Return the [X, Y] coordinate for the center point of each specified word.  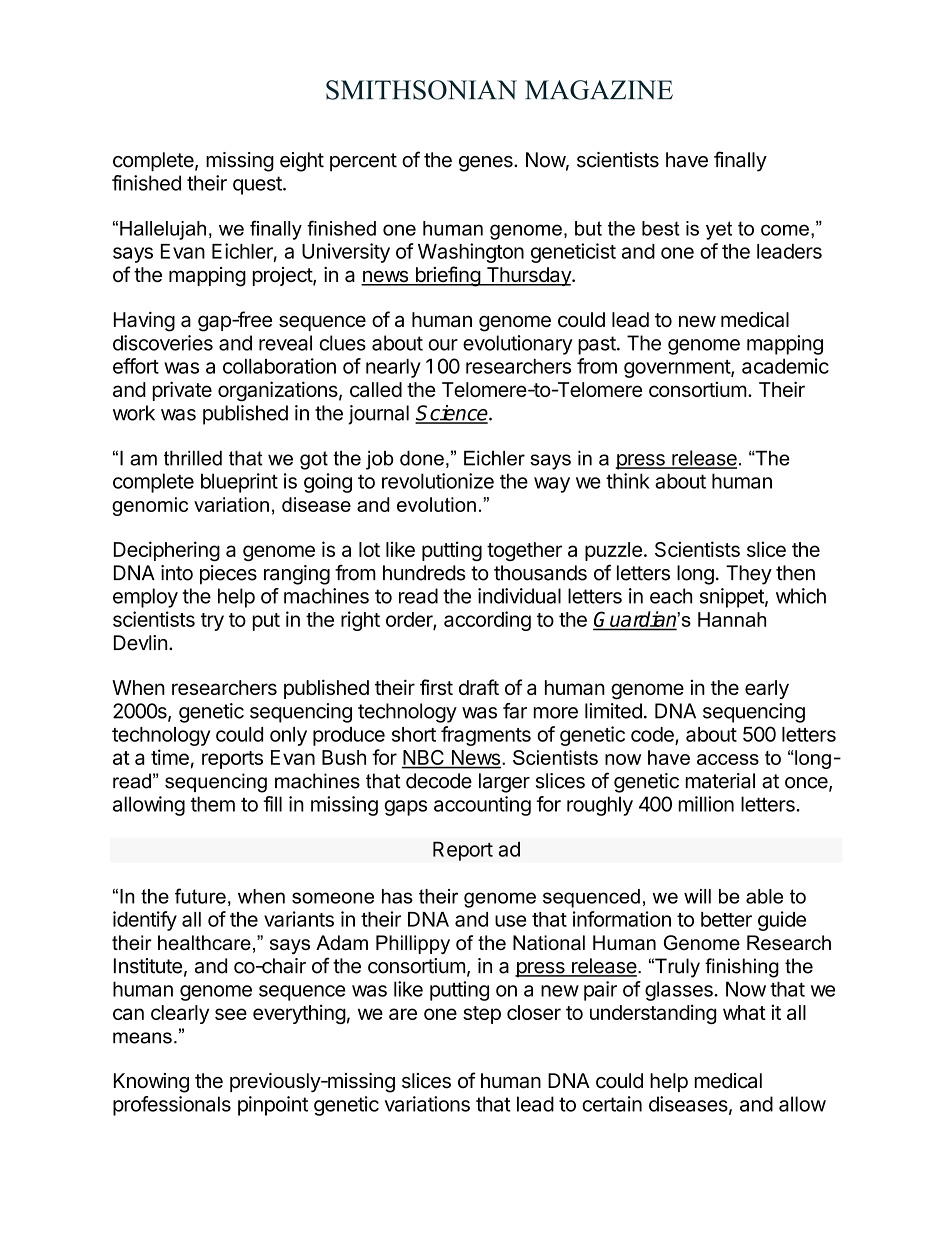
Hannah [732, 619]
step [482, 1015]
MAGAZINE [599, 90]
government [678, 369]
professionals [172, 1106]
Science [452, 414]
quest [258, 185]
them [213, 804]
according [487, 621]
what [744, 1012]
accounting [482, 806]
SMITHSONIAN [421, 90]
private [182, 391]
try [212, 622]
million [706, 804]
